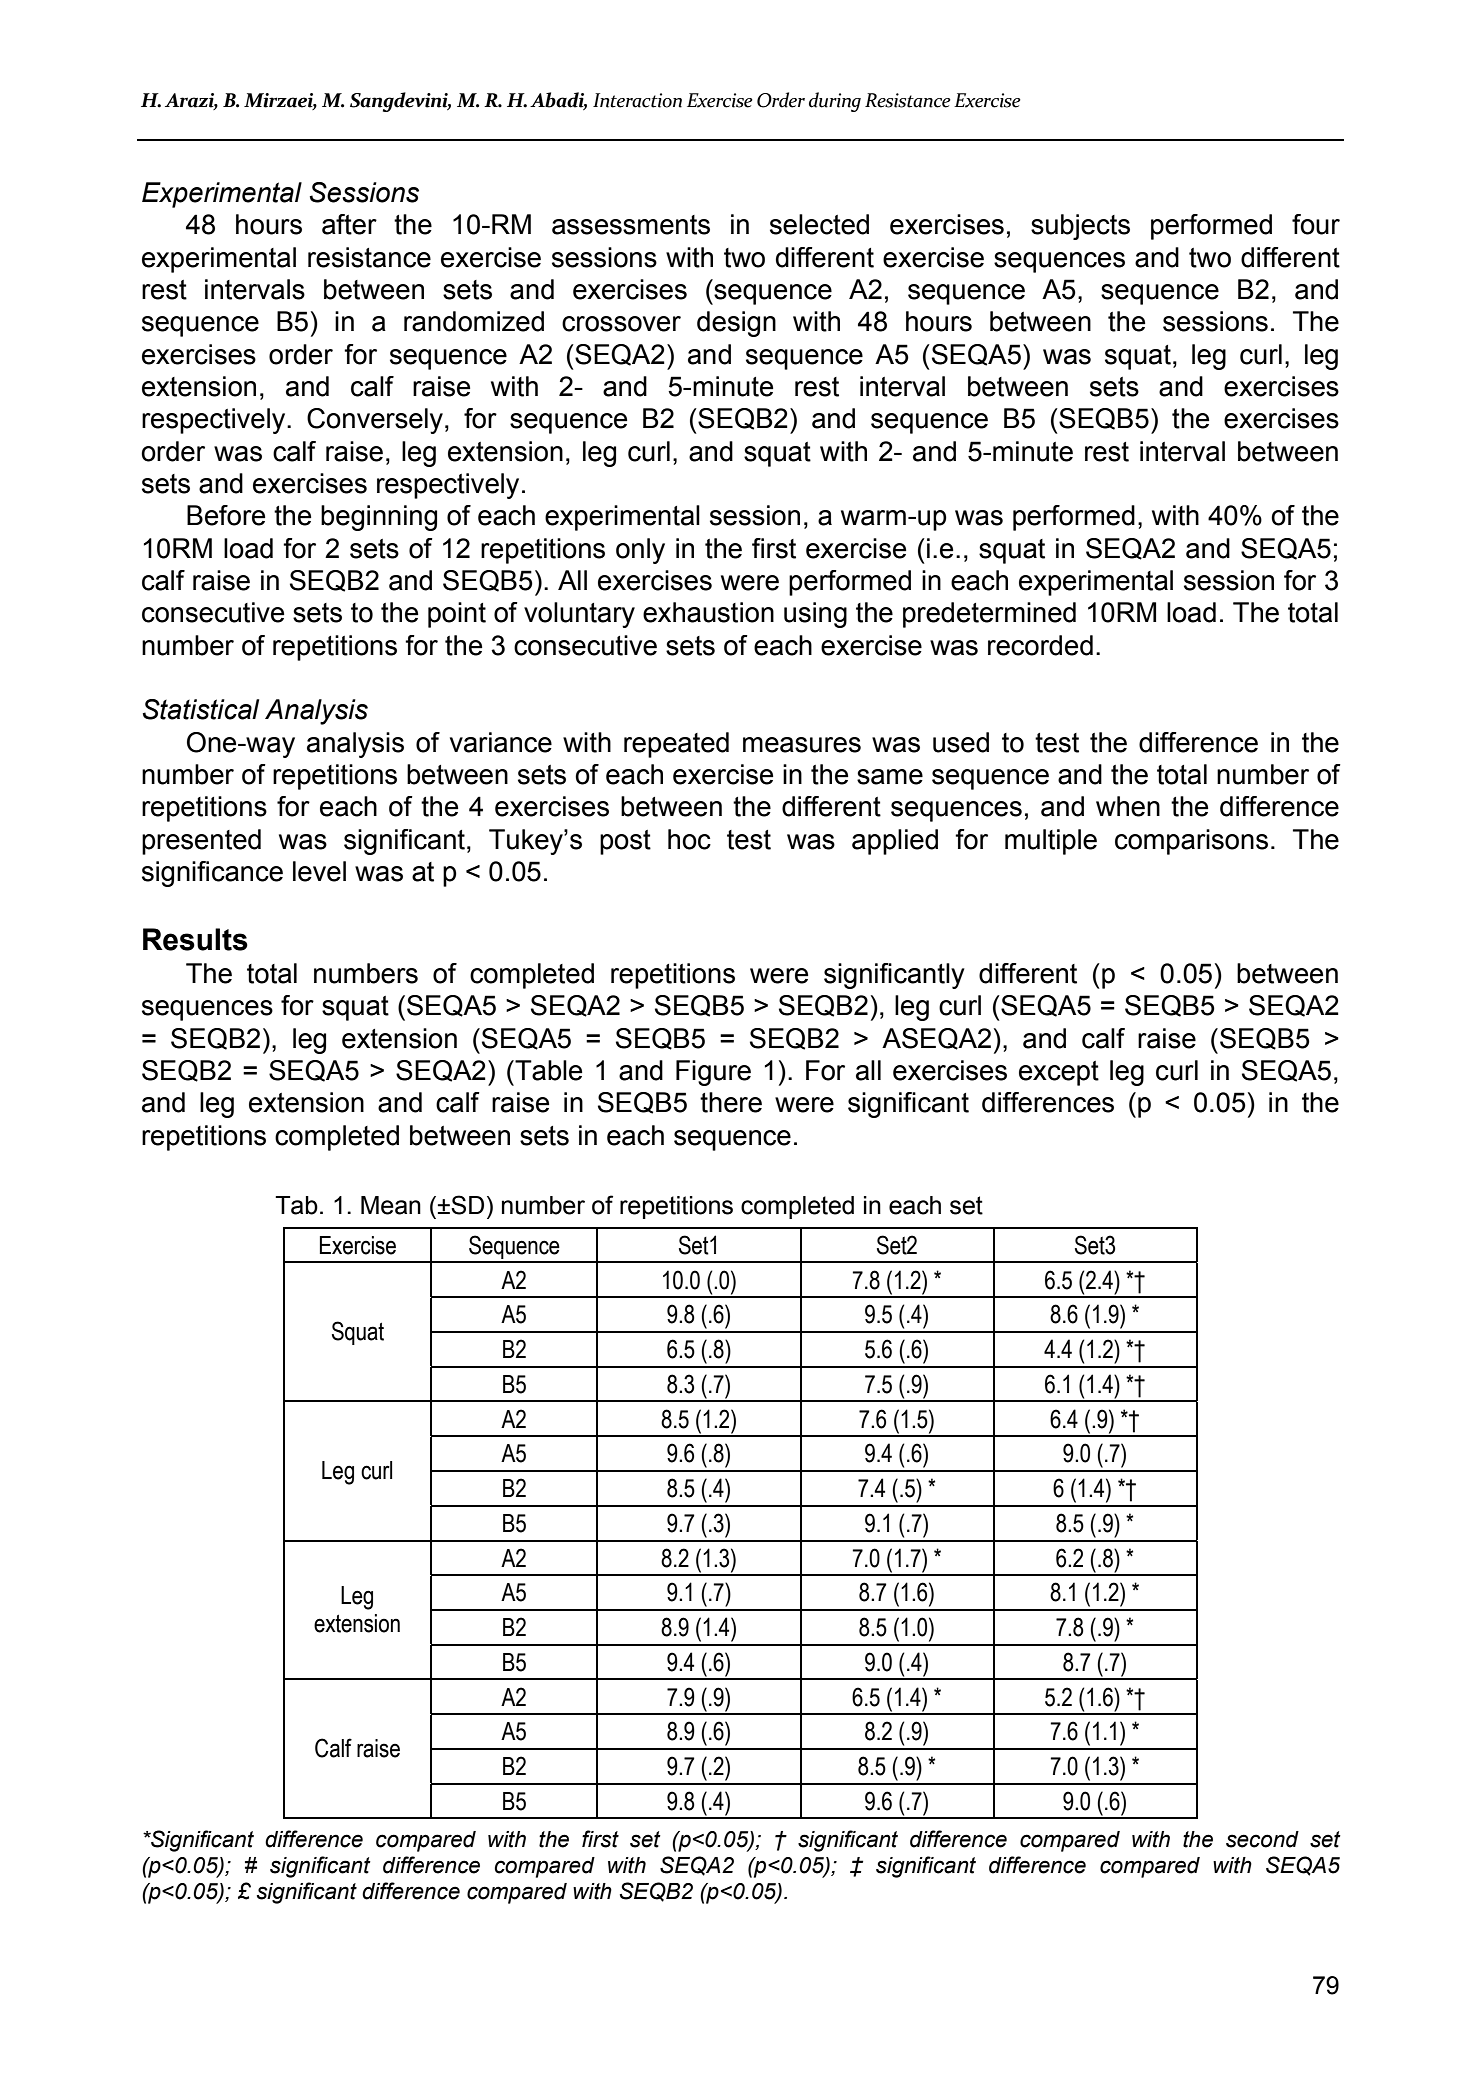 The image size is (1480, 2094). What do you see at coordinates (1080, 227) in the screenshot?
I see `subjects` at bounding box center [1080, 227].
